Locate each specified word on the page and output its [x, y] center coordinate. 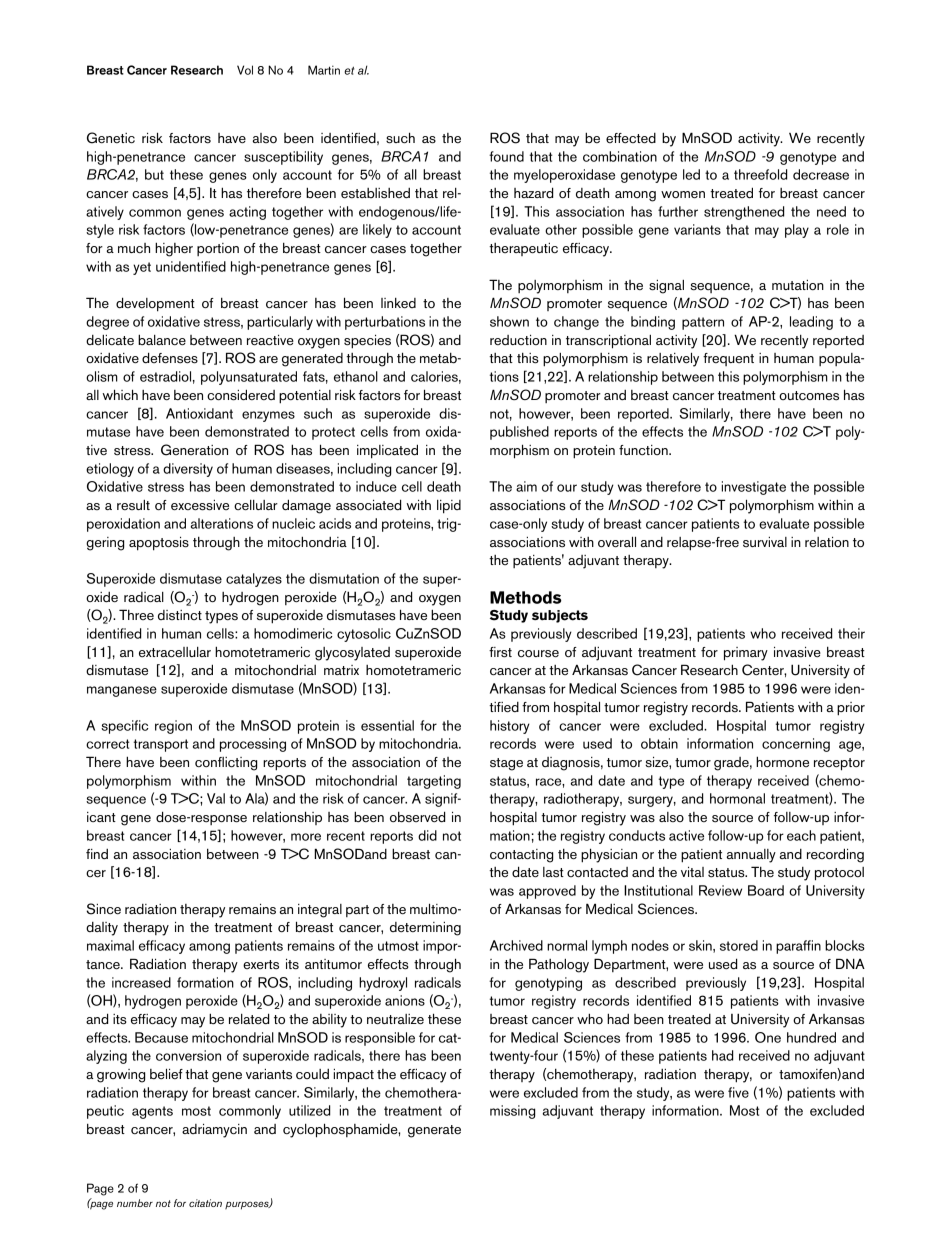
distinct [180, 615]
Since [103, 909]
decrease [821, 174]
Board [766, 890]
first [500, 652]
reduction [518, 340]
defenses [170, 358]
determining [425, 929]
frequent [728, 359]
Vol [245, 70]
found [506, 156]
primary [746, 654]
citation [205, 1203]
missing [512, 1112]
